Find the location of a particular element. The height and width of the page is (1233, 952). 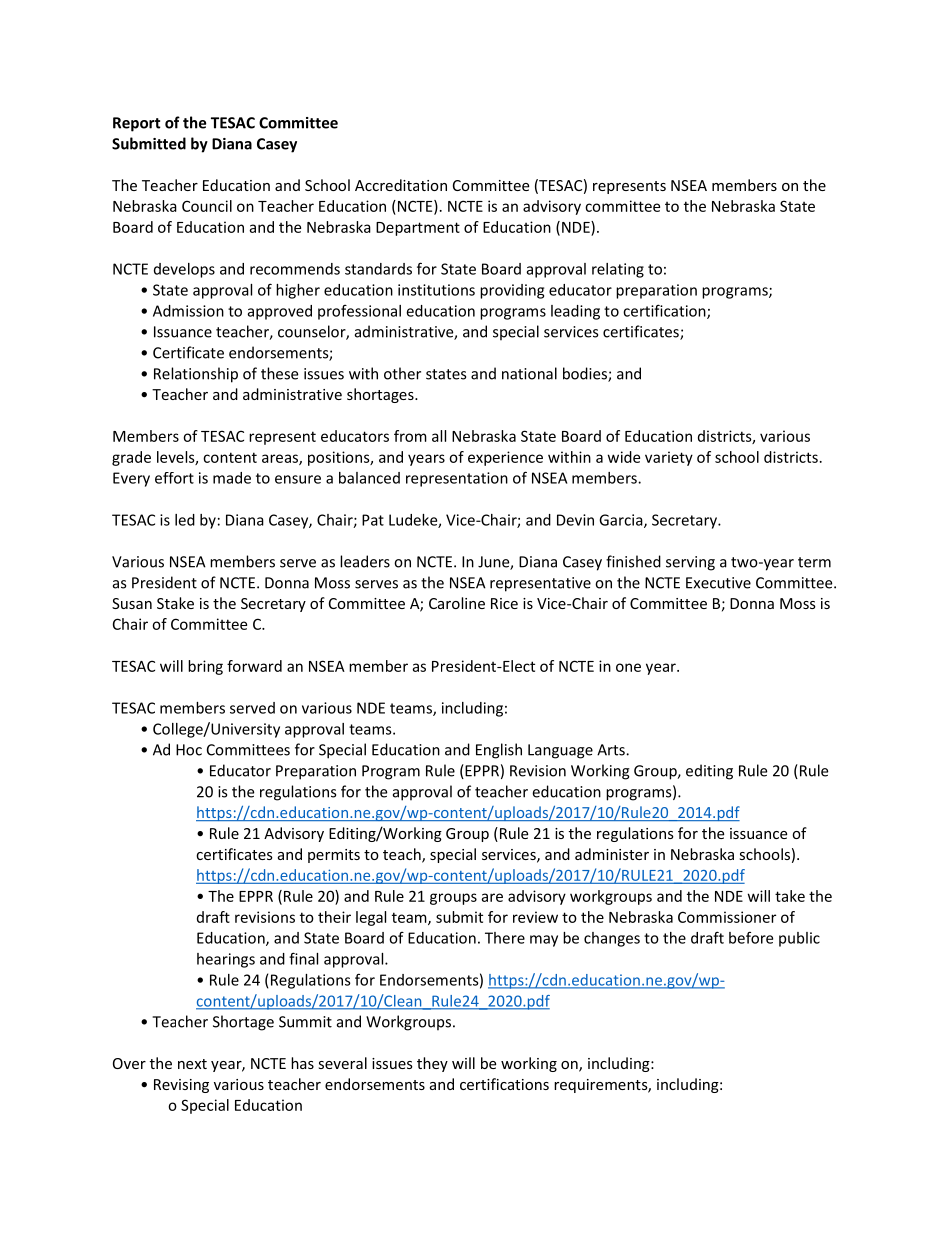

relating is located at coordinates (618, 270).
